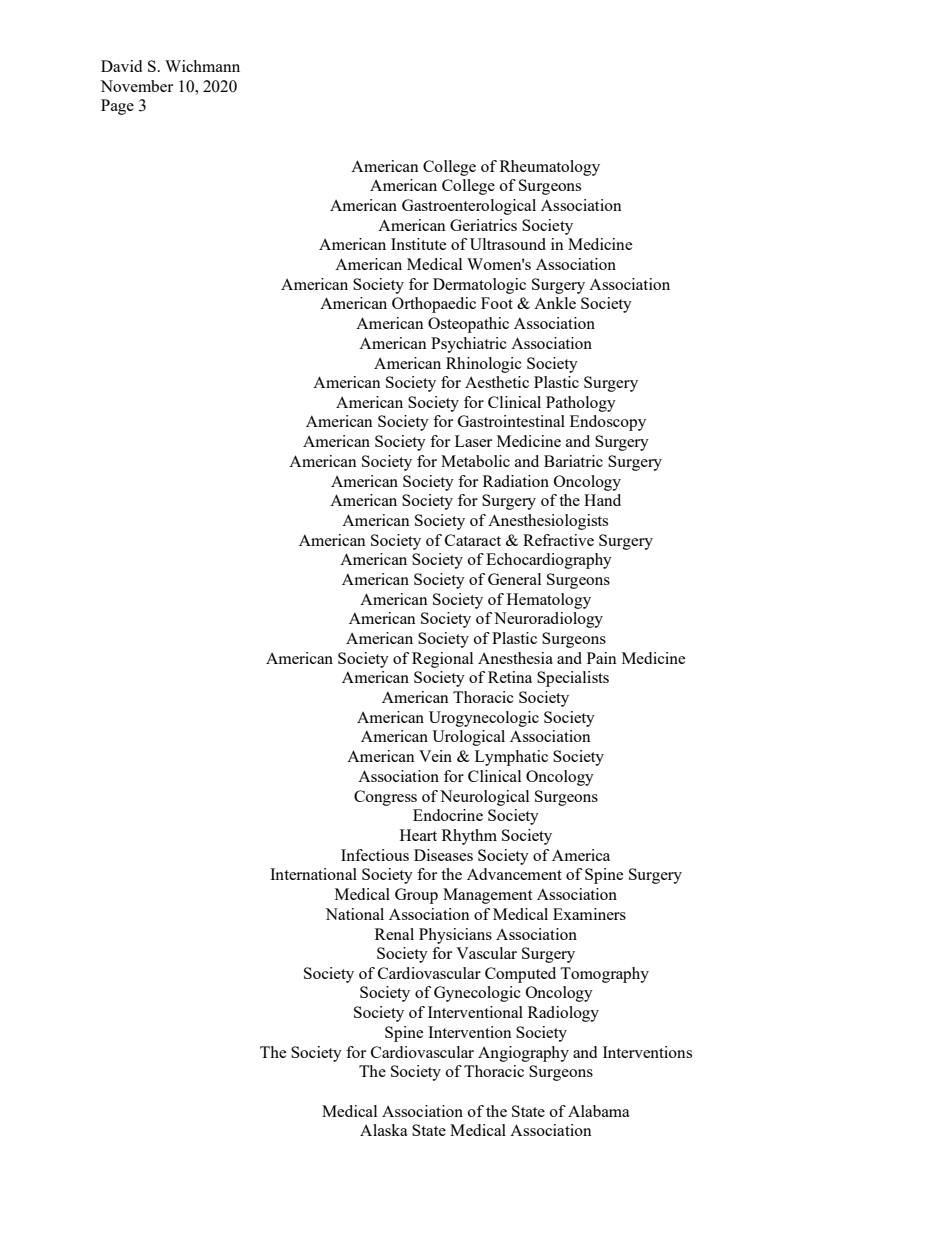 Image resolution: width=952 pixels, height=1233 pixels. I want to click on Vein, so click(435, 756).
